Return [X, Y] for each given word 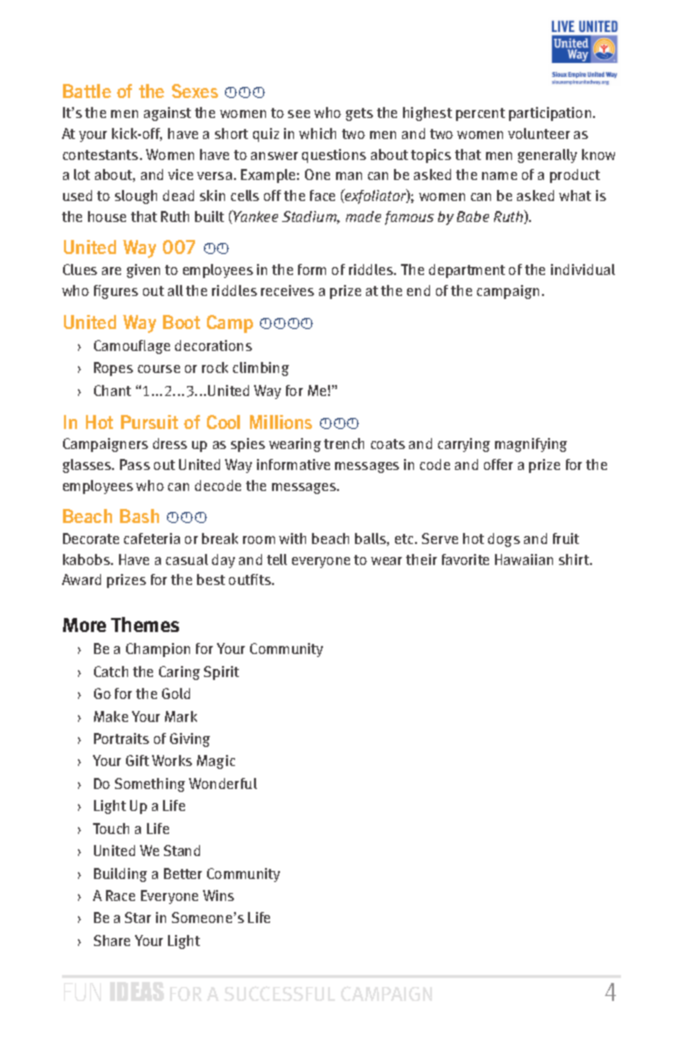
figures [116, 292]
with [292, 538]
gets [359, 114]
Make [111, 716]
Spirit [221, 673]
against [167, 114]
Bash [139, 516]
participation [551, 114]
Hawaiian [524, 559]
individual [583, 269]
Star [138, 917]
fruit [566, 538]
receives [287, 290]
